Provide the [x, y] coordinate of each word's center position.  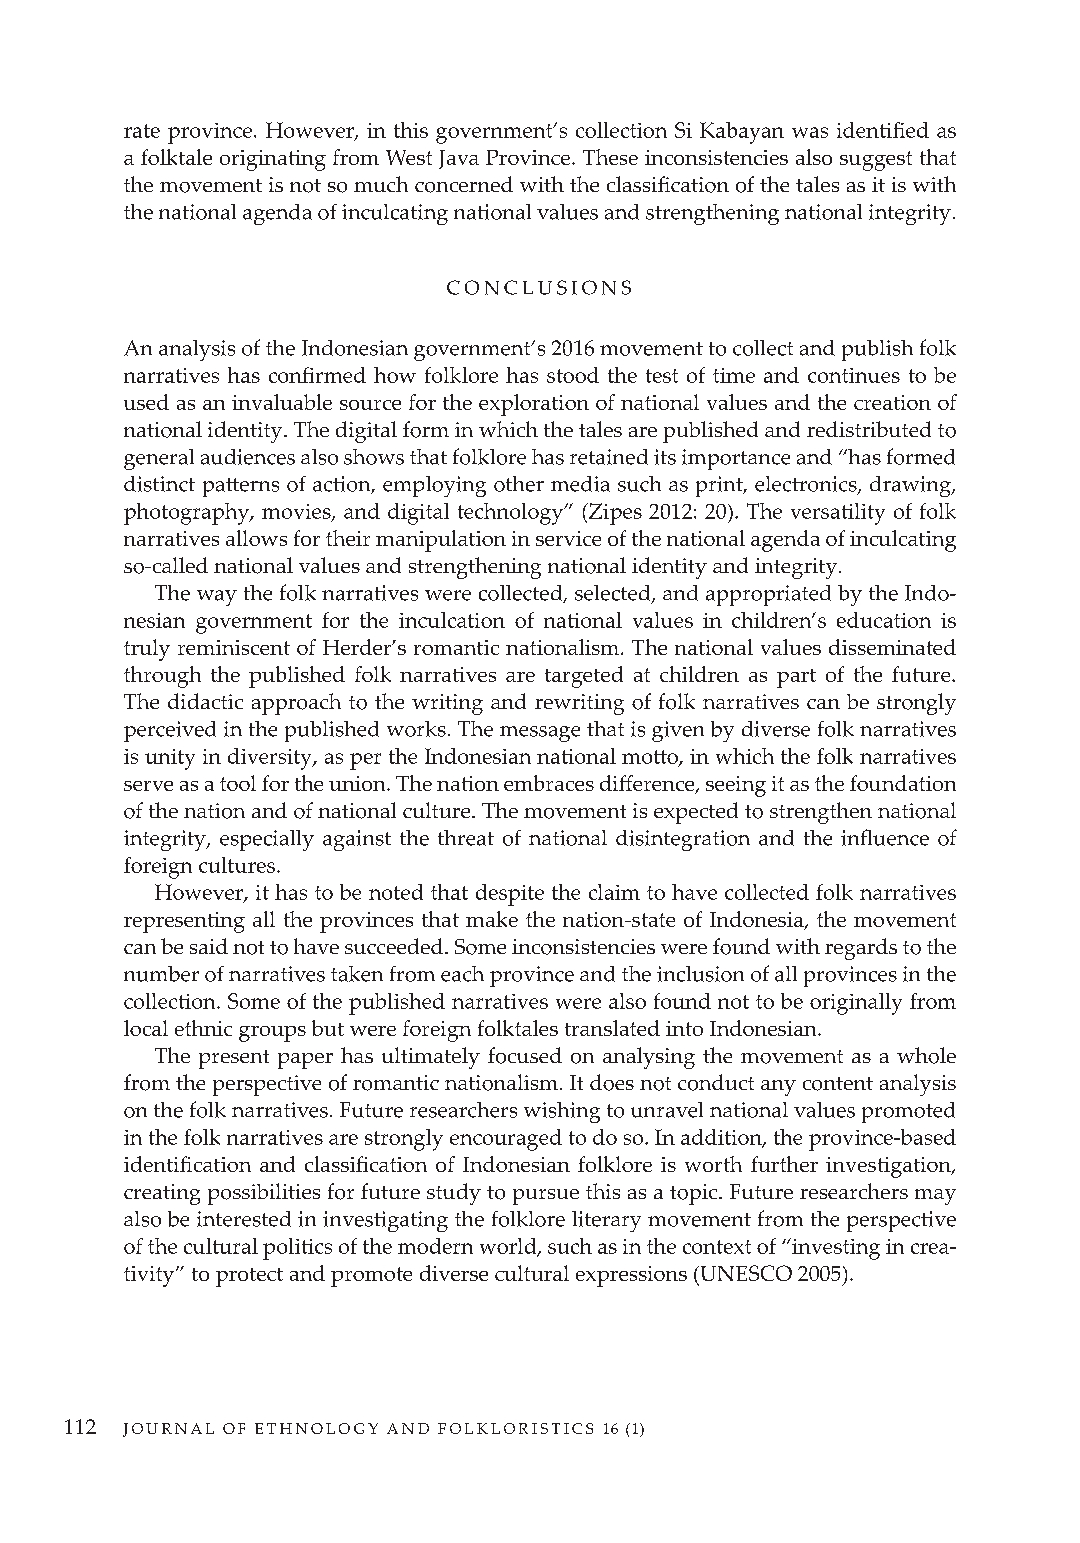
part [796, 678]
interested [244, 1219]
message [540, 734]
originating [273, 160]
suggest [876, 161]
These [610, 157]
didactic [205, 701]
